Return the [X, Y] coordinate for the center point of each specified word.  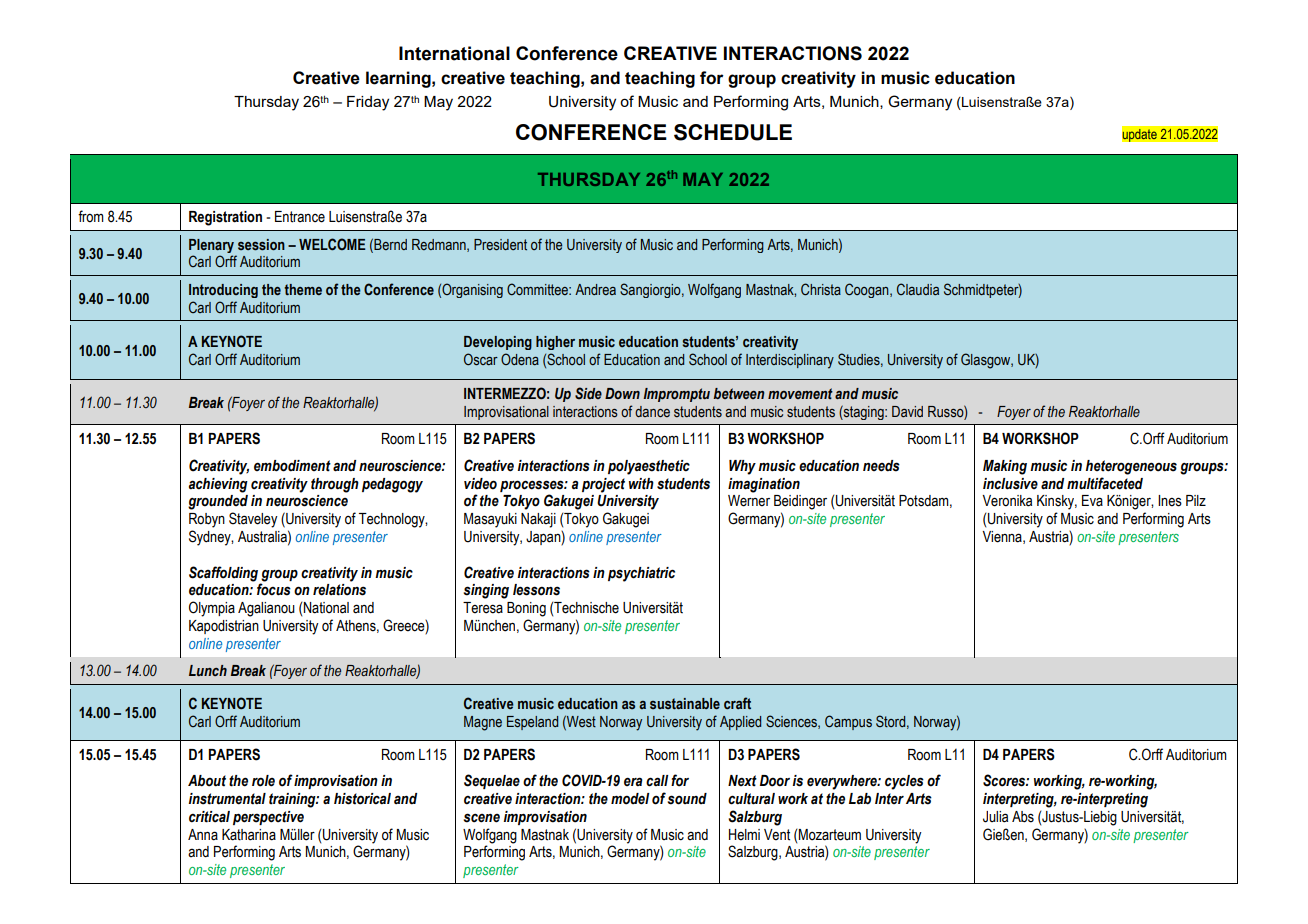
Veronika [1007, 501]
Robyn [207, 520]
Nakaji [538, 520]
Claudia [918, 289]
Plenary [211, 246]
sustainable [685, 703]
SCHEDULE [733, 132]
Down [622, 393]
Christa [821, 289]
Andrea [595, 289]
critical [209, 817]
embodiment [292, 466]
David [907, 411]
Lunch [208, 670]
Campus [848, 722]
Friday [368, 103]
